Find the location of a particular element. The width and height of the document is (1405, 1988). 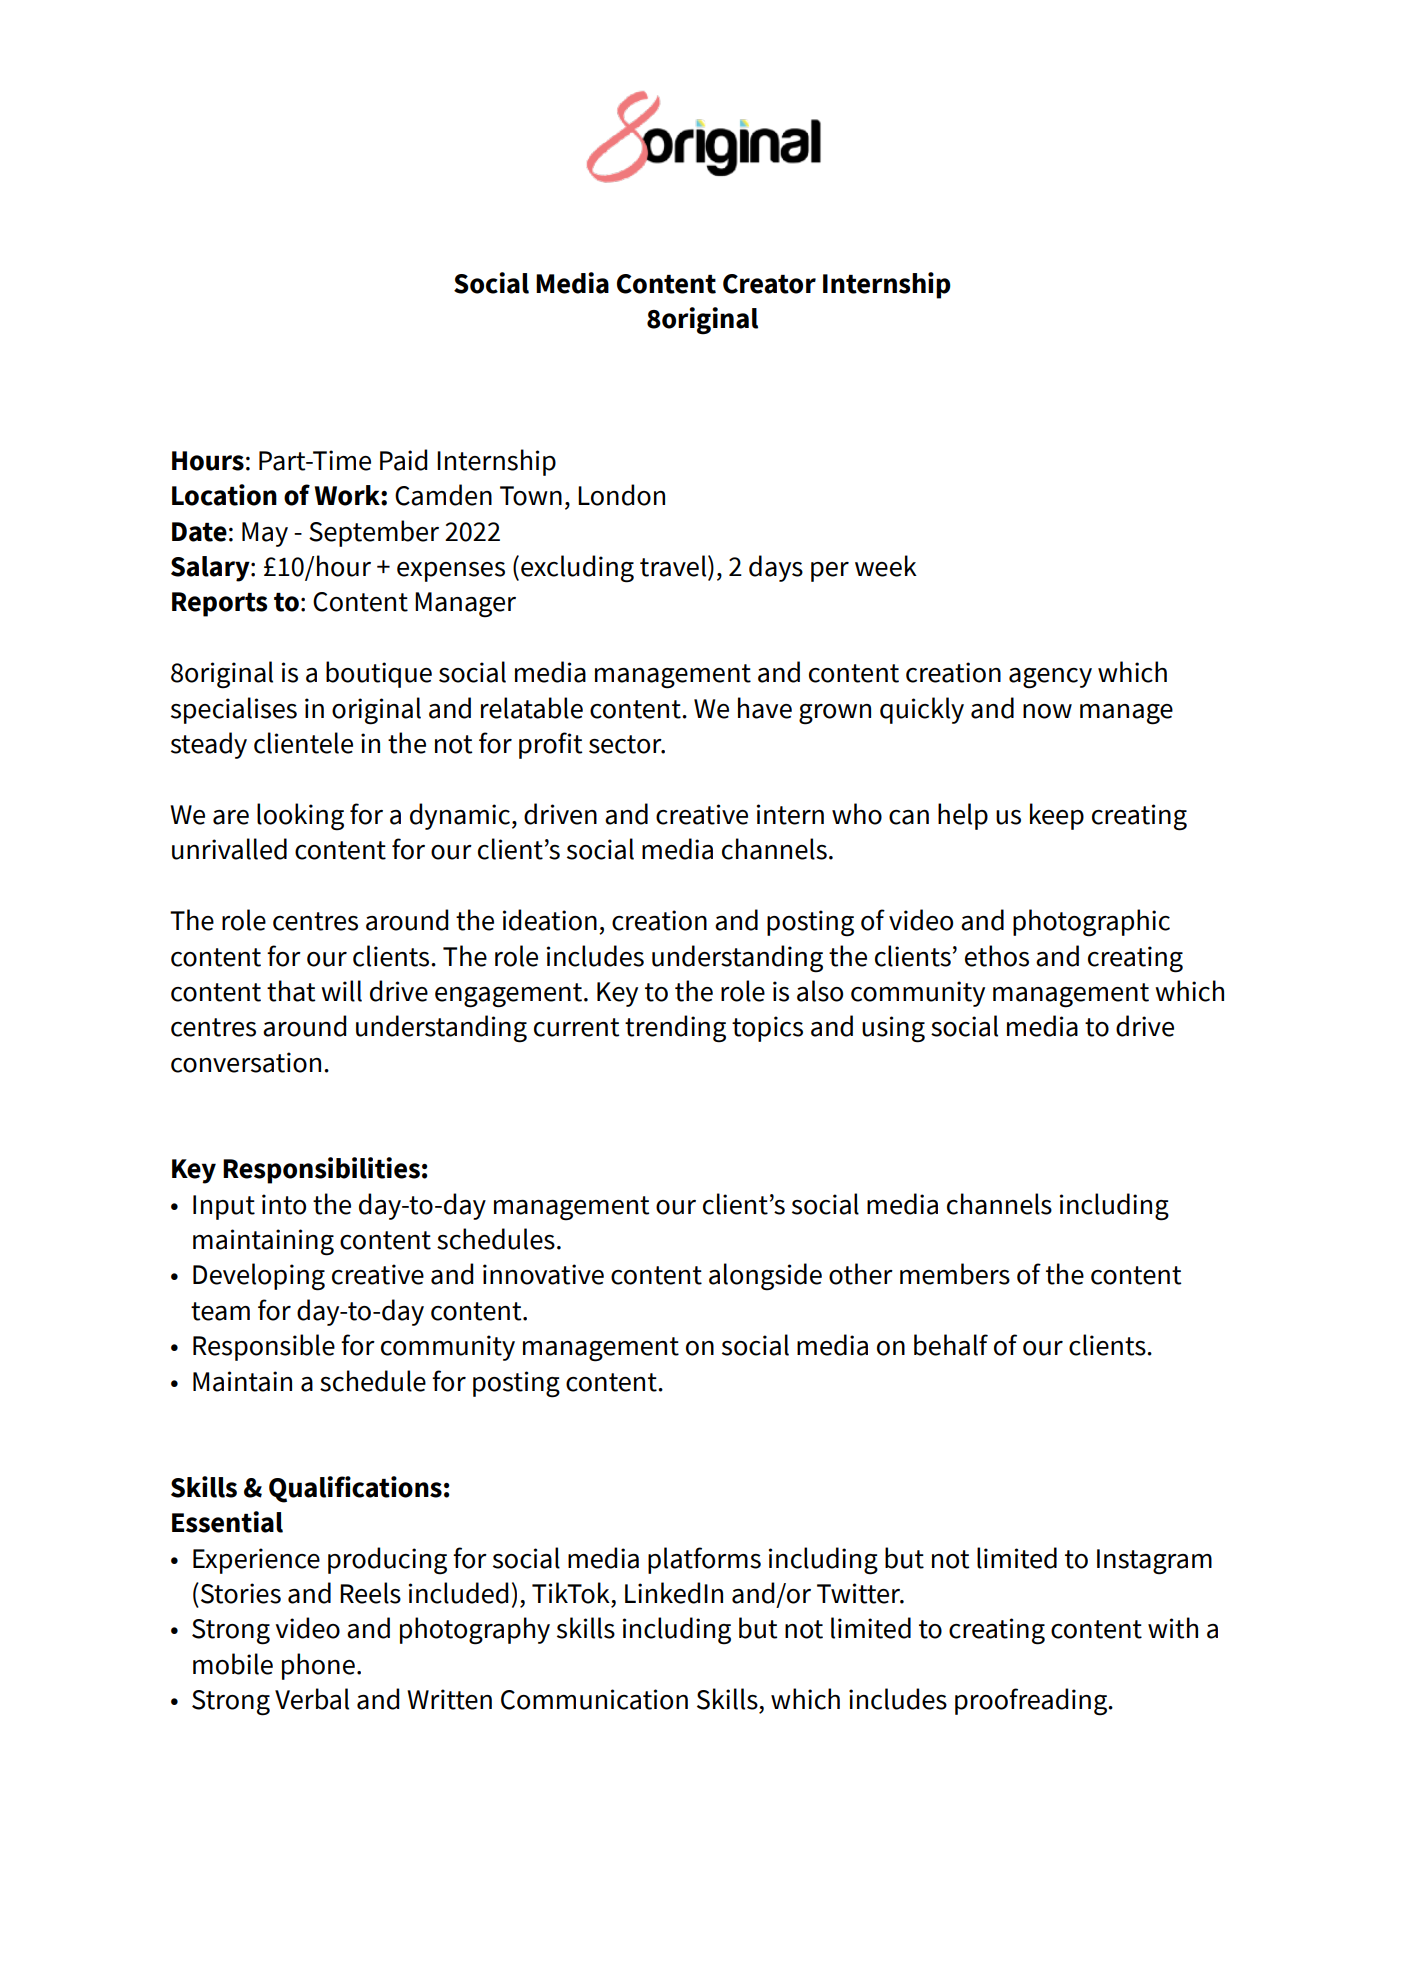

alongside is located at coordinates (765, 1277).
